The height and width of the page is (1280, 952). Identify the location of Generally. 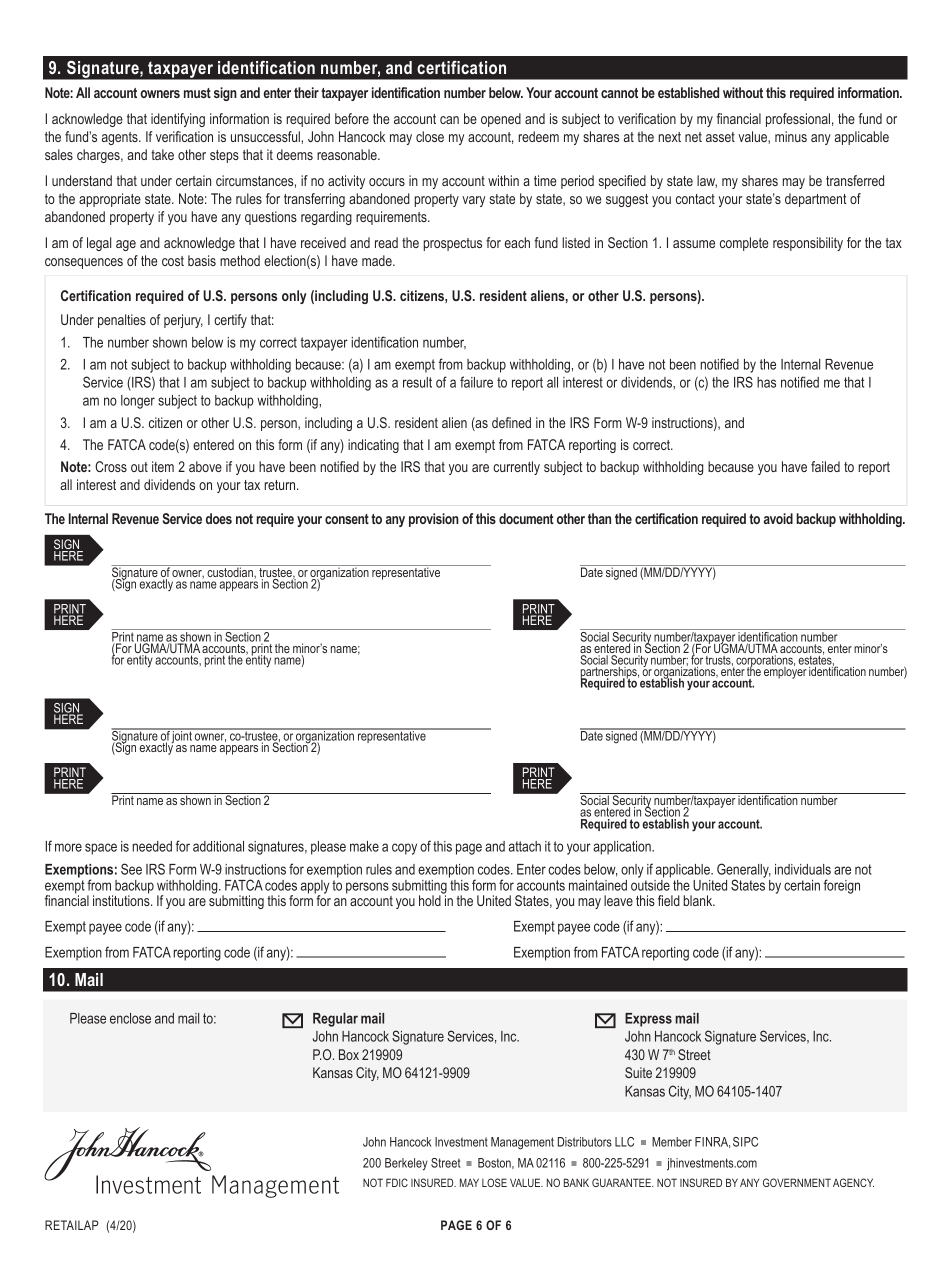
(744, 871).
